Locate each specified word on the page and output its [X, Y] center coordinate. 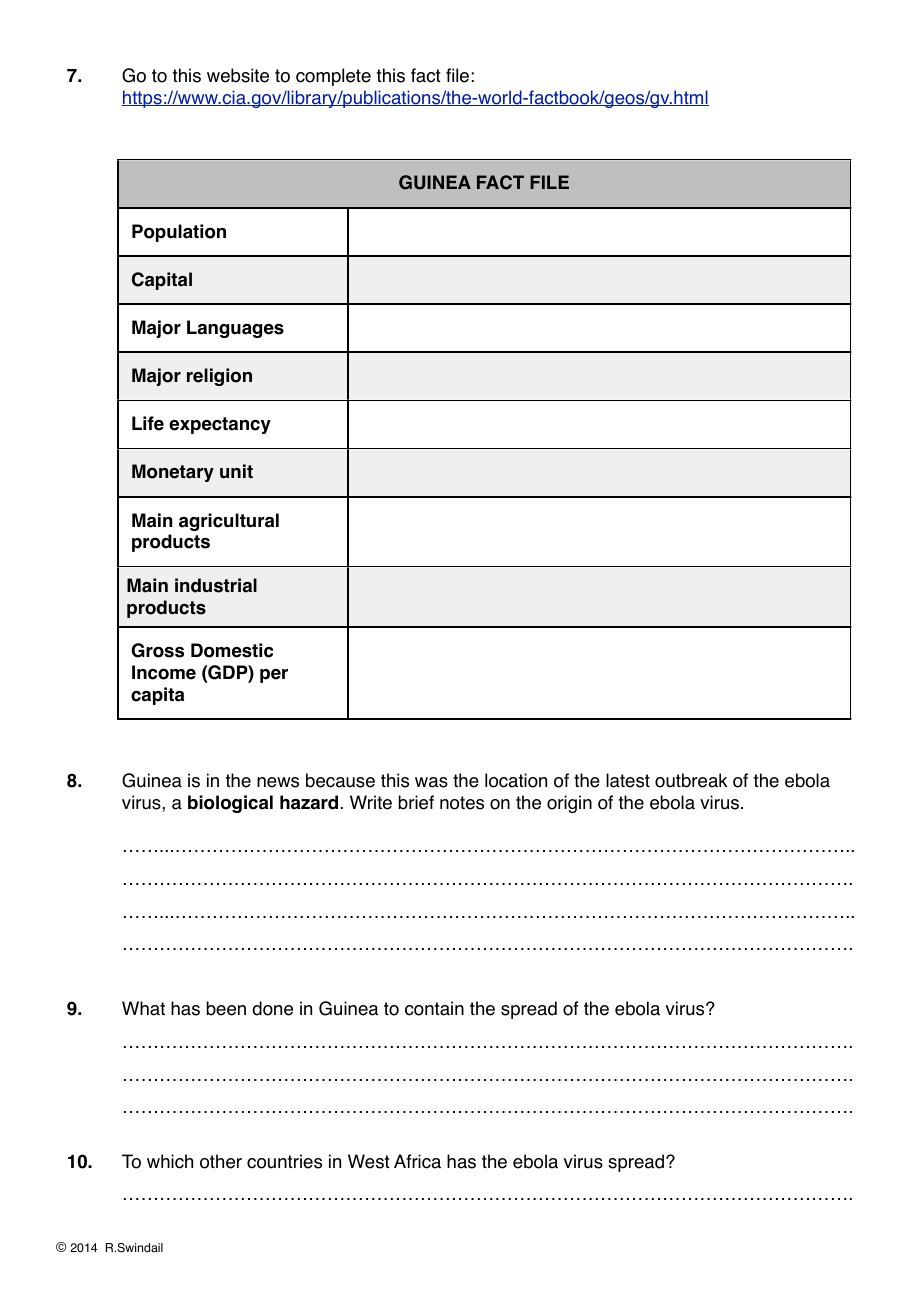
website [238, 75]
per [274, 676]
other [221, 1161]
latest [628, 780]
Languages [235, 329]
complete [333, 77]
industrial [216, 585]
